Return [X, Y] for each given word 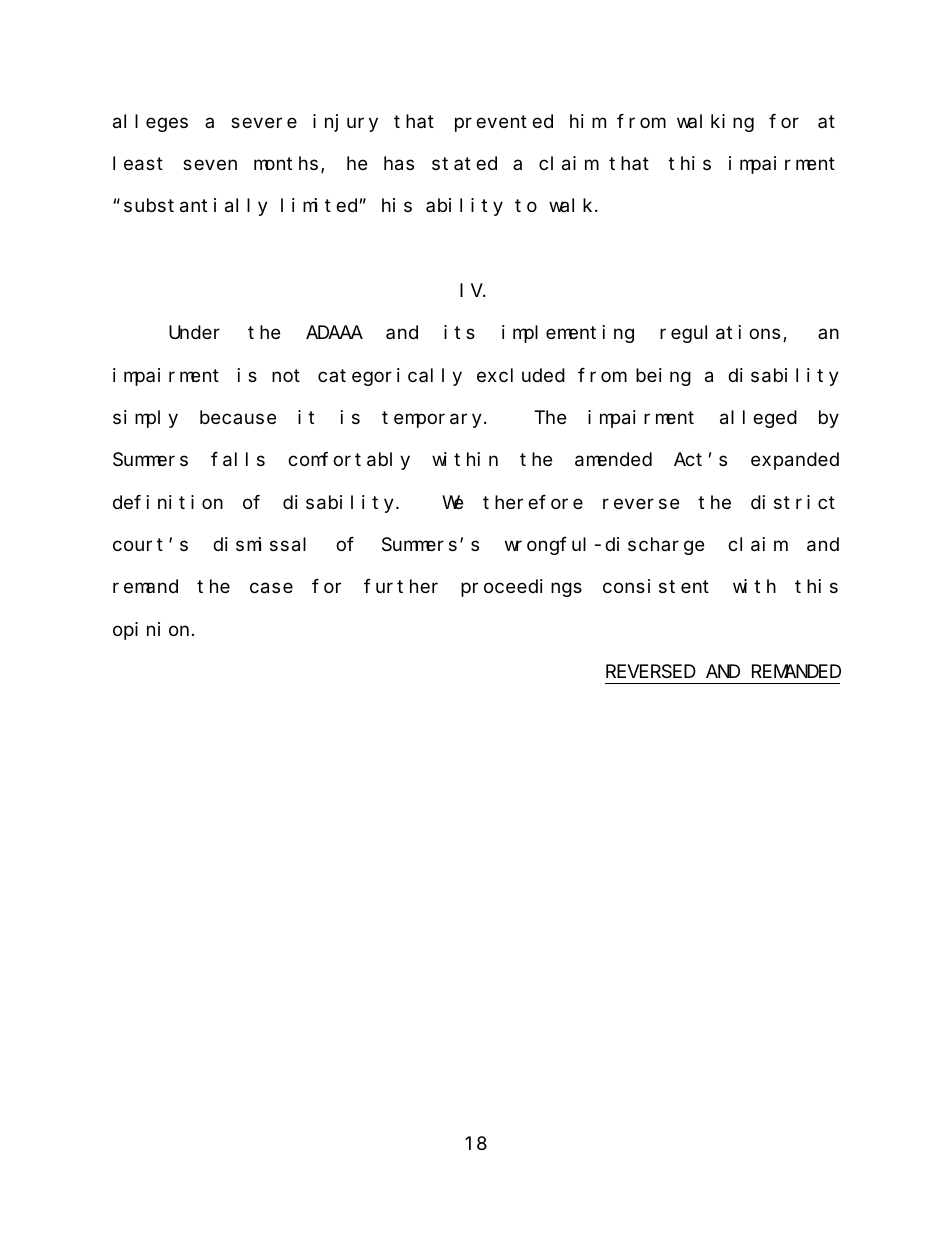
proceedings [521, 588]
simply [145, 419]
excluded [521, 375]
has [399, 163]
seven [210, 165]
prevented [504, 123]
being [663, 377]
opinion [151, 631]
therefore [533, 502]
